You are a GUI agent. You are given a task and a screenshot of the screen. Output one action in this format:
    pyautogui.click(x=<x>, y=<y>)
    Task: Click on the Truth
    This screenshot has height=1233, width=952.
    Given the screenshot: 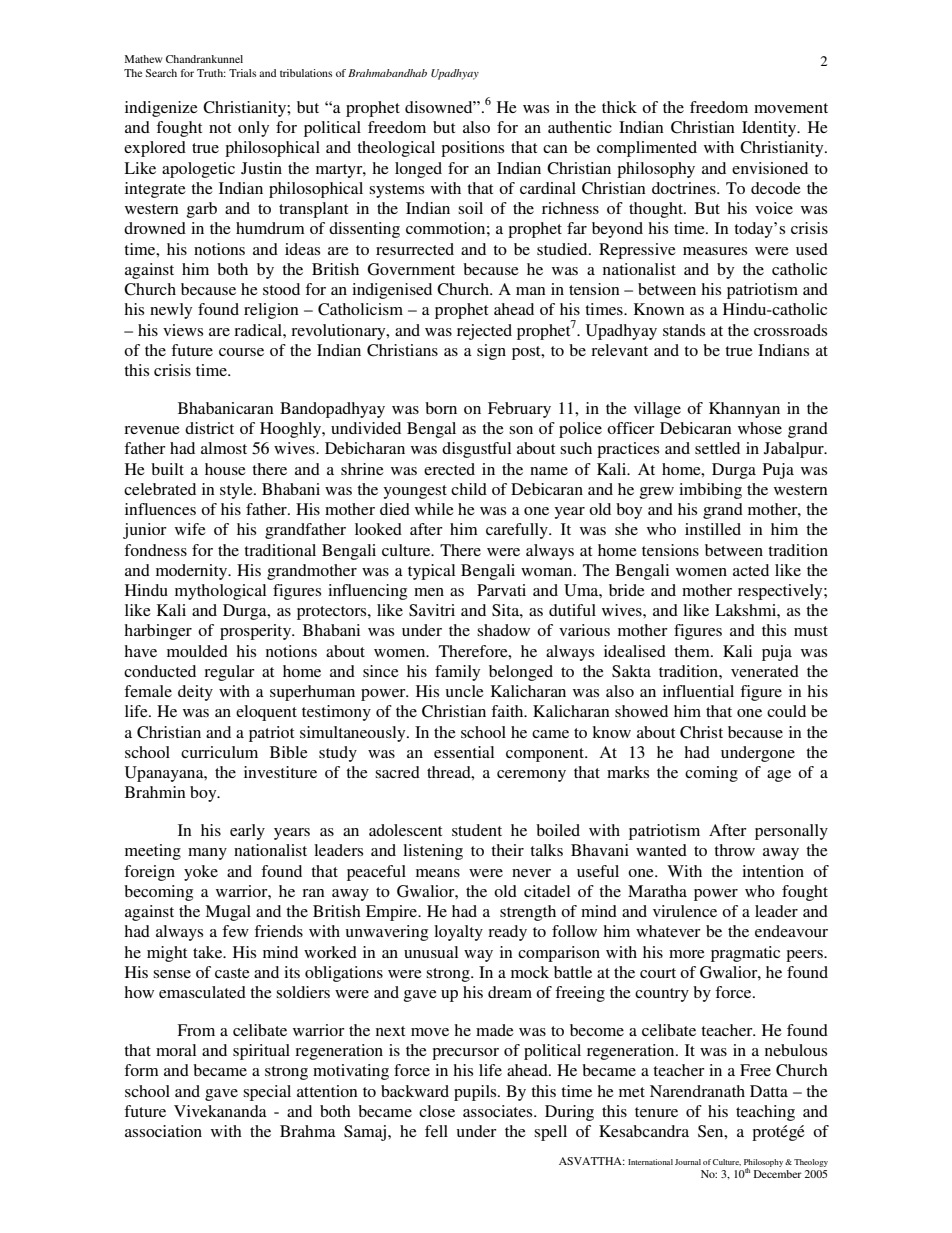 What is the action you would take?
    pyautogui.click(x=211, y=73)
